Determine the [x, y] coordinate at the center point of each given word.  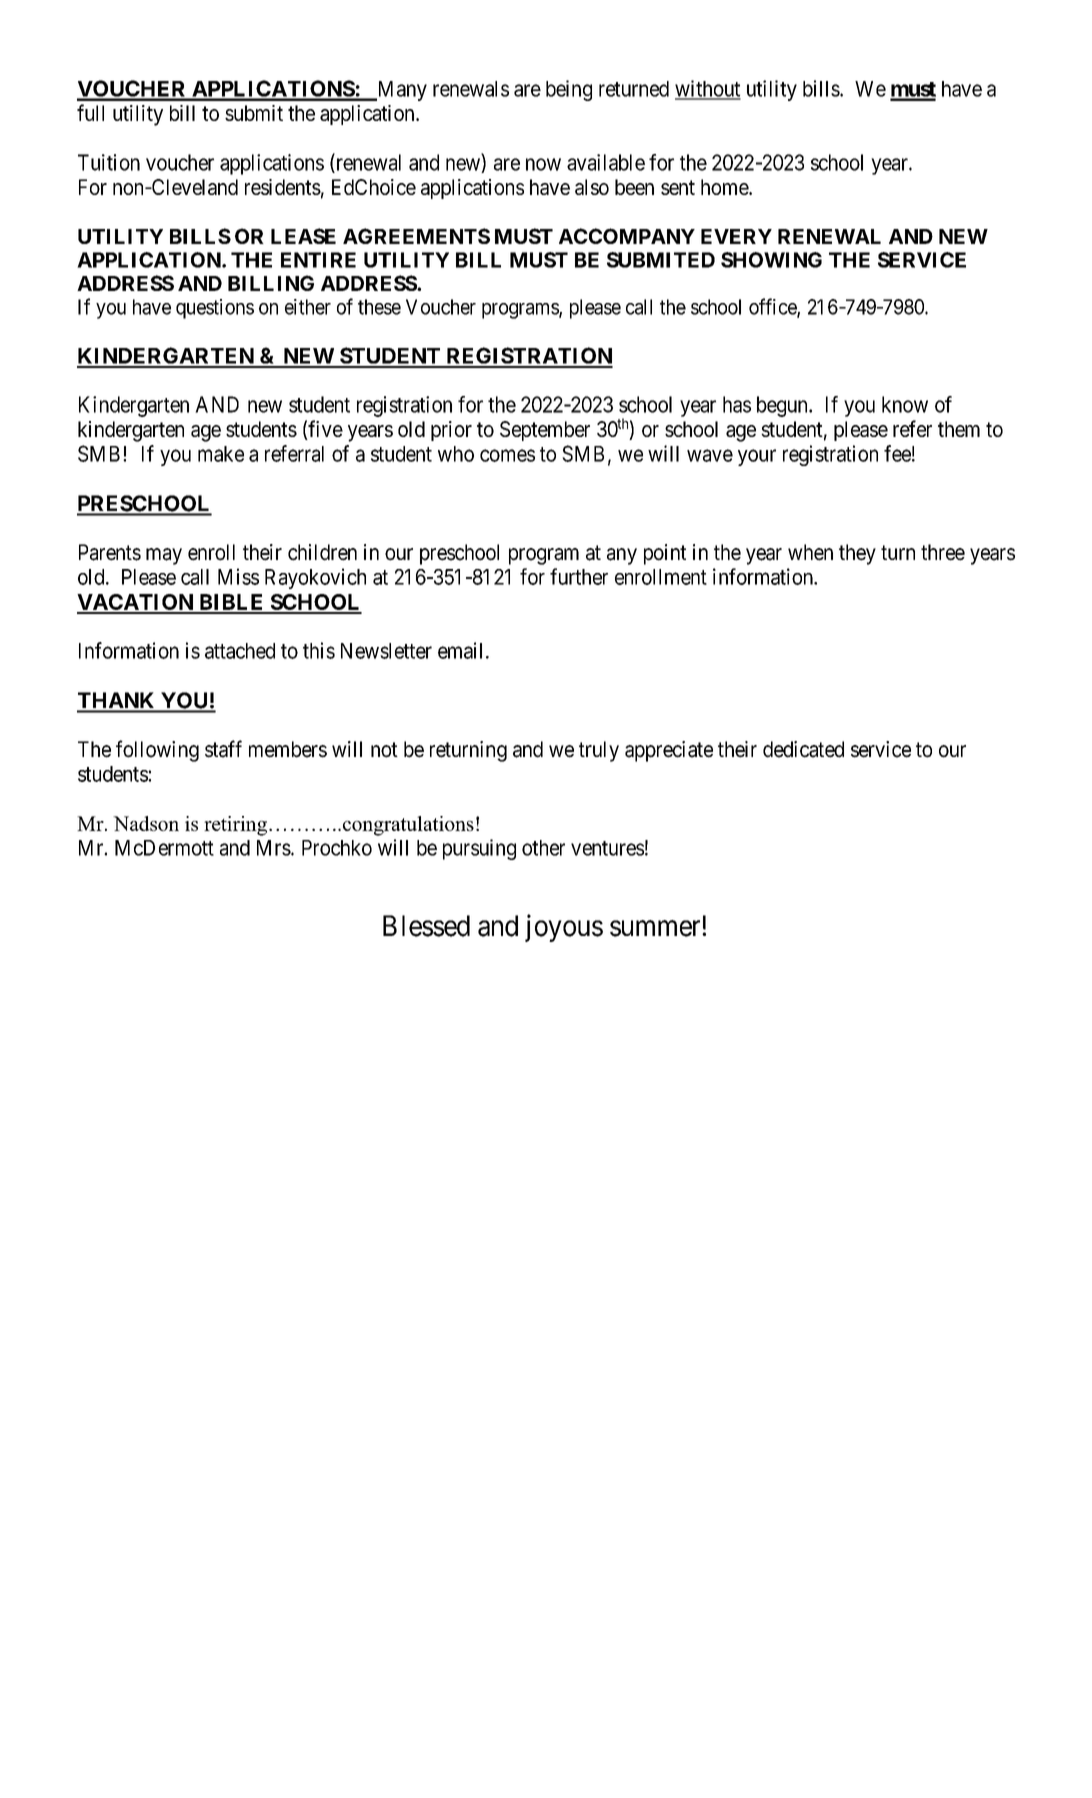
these [379, 307]
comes [507, 455]
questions [215, 309]
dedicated [803, 749]
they [857, 554]
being [569, 90]
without [708, 89]
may [164, 556]
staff [223, 749]
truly [599, 751]
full [90, 112]
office [773, 307]
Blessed [426, 926]
